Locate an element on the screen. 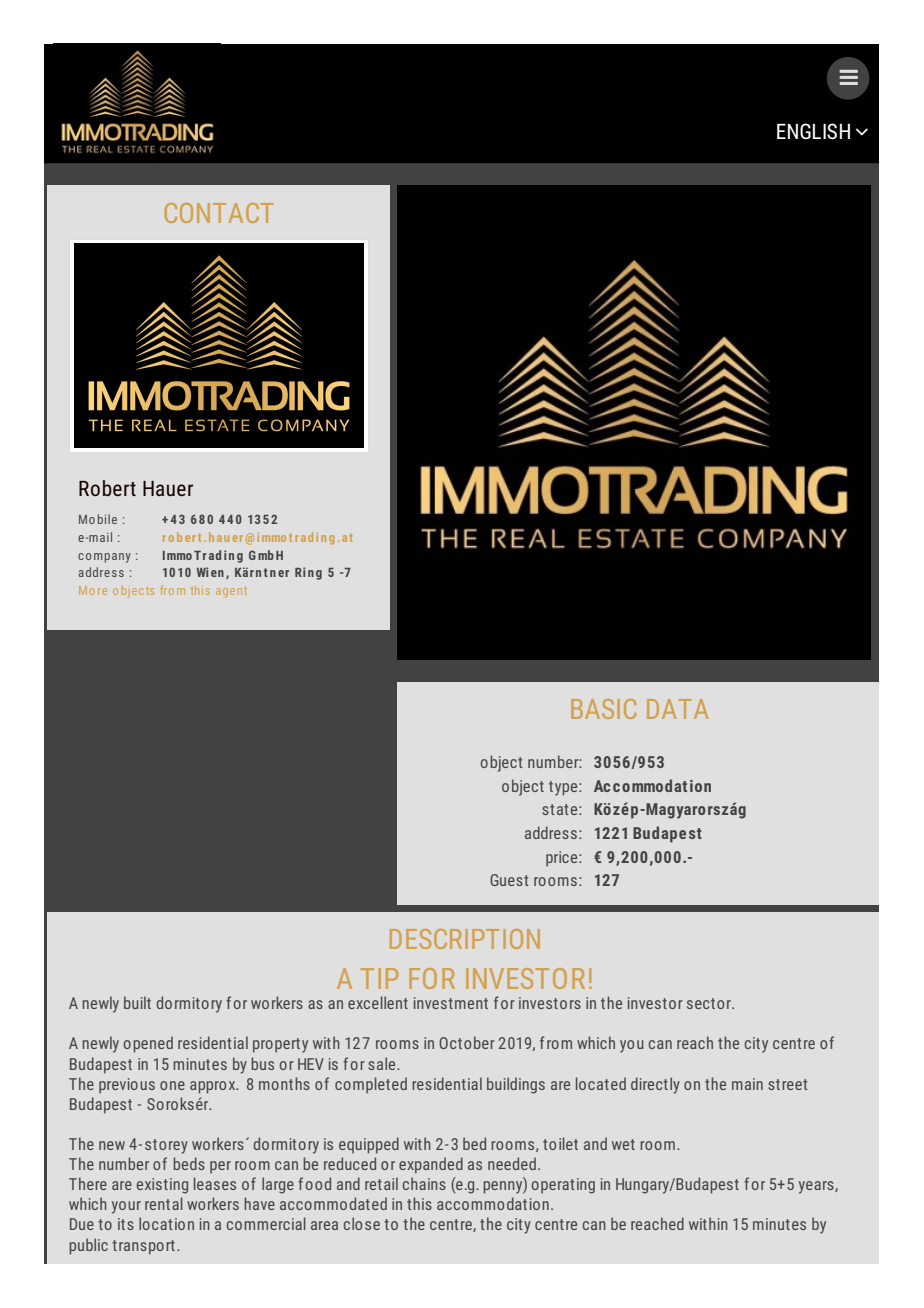  bile is located at coordinates (107, 519).
